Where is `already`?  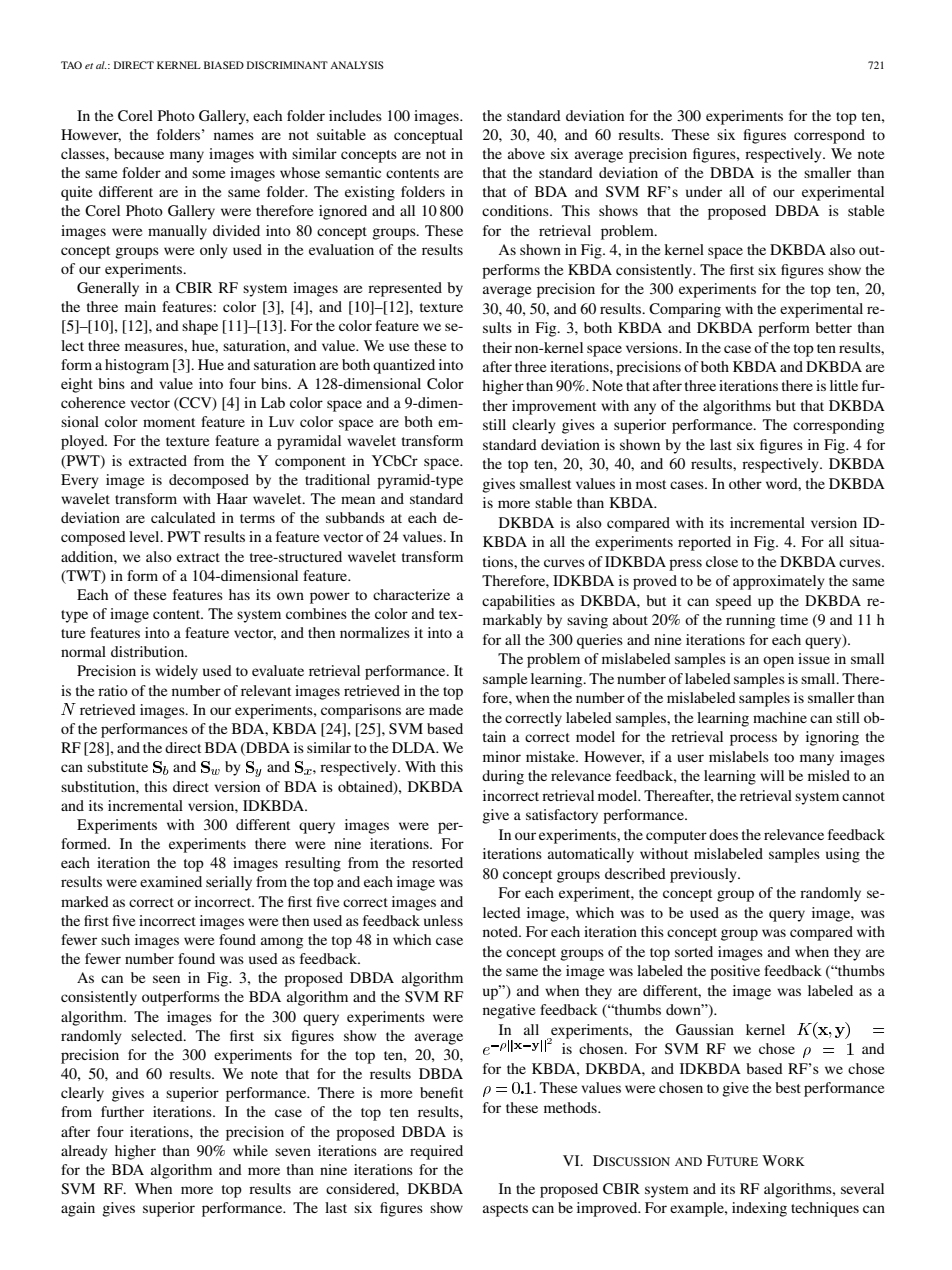
already is located at coordinates (84, 1152).
